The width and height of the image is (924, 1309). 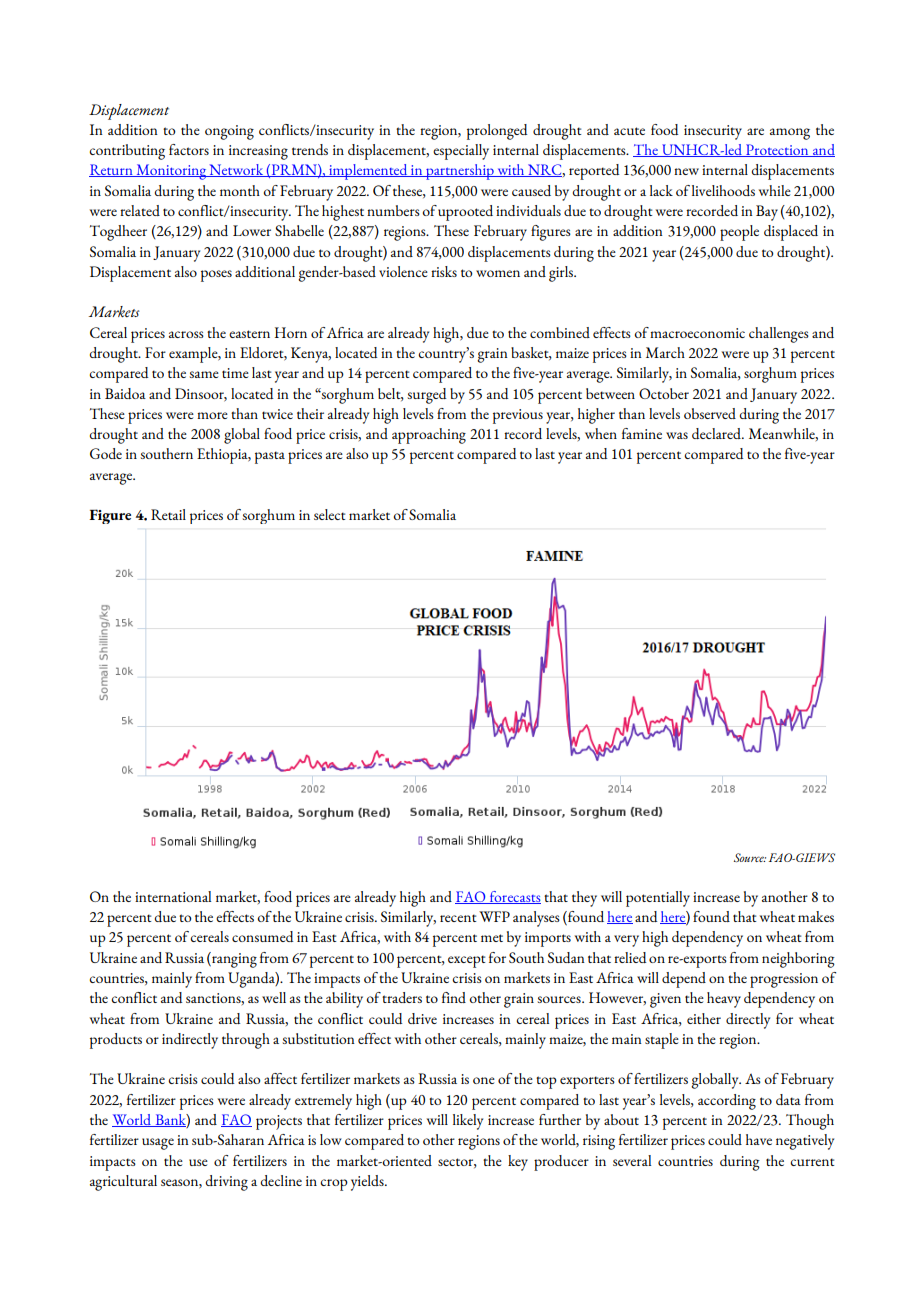 What do you see at coordinates (227, 1183) in the image?
I see `driving` at bounding box center [227, 1183].
